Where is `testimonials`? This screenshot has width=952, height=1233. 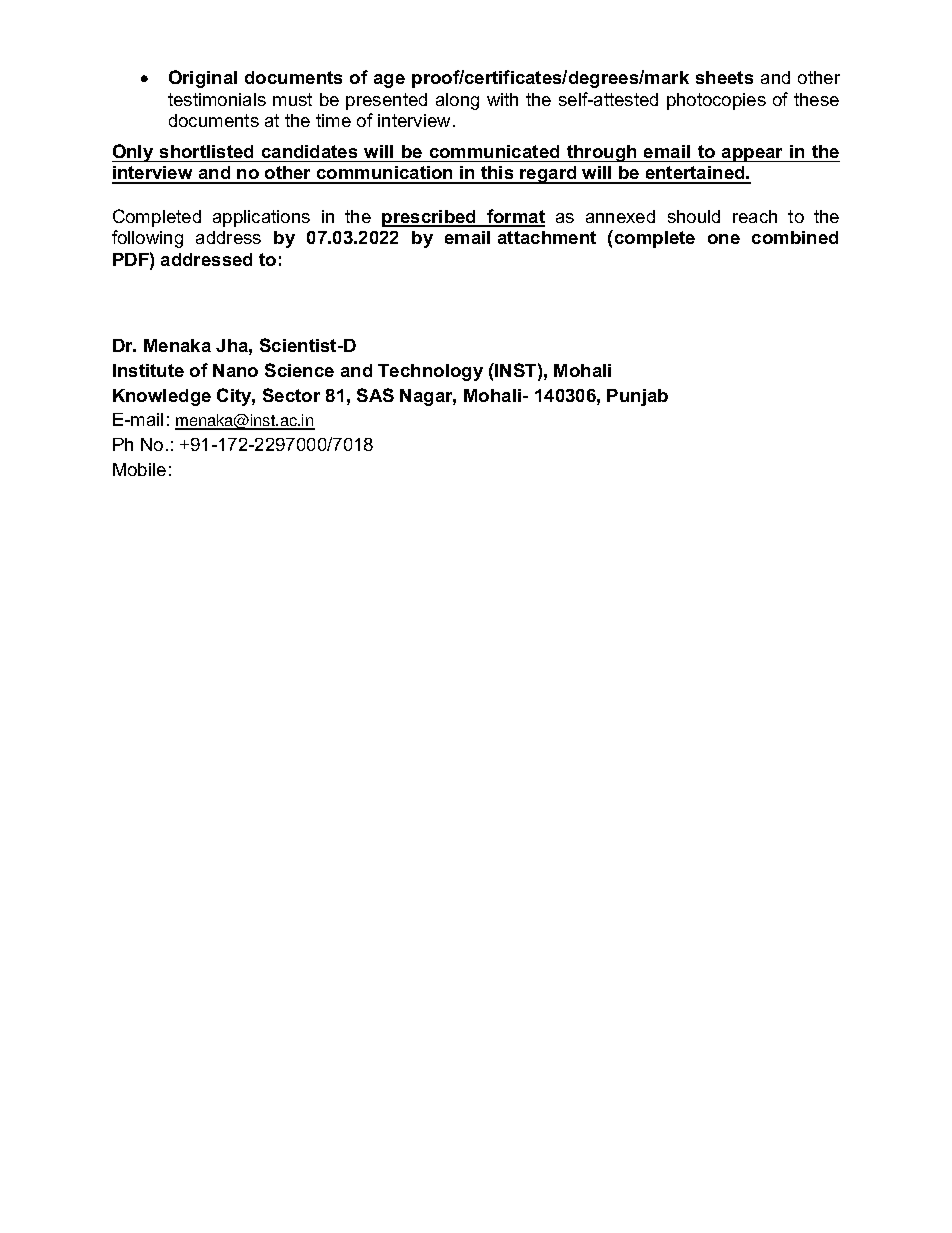 testimonials is located at coordinates (217, 99).
